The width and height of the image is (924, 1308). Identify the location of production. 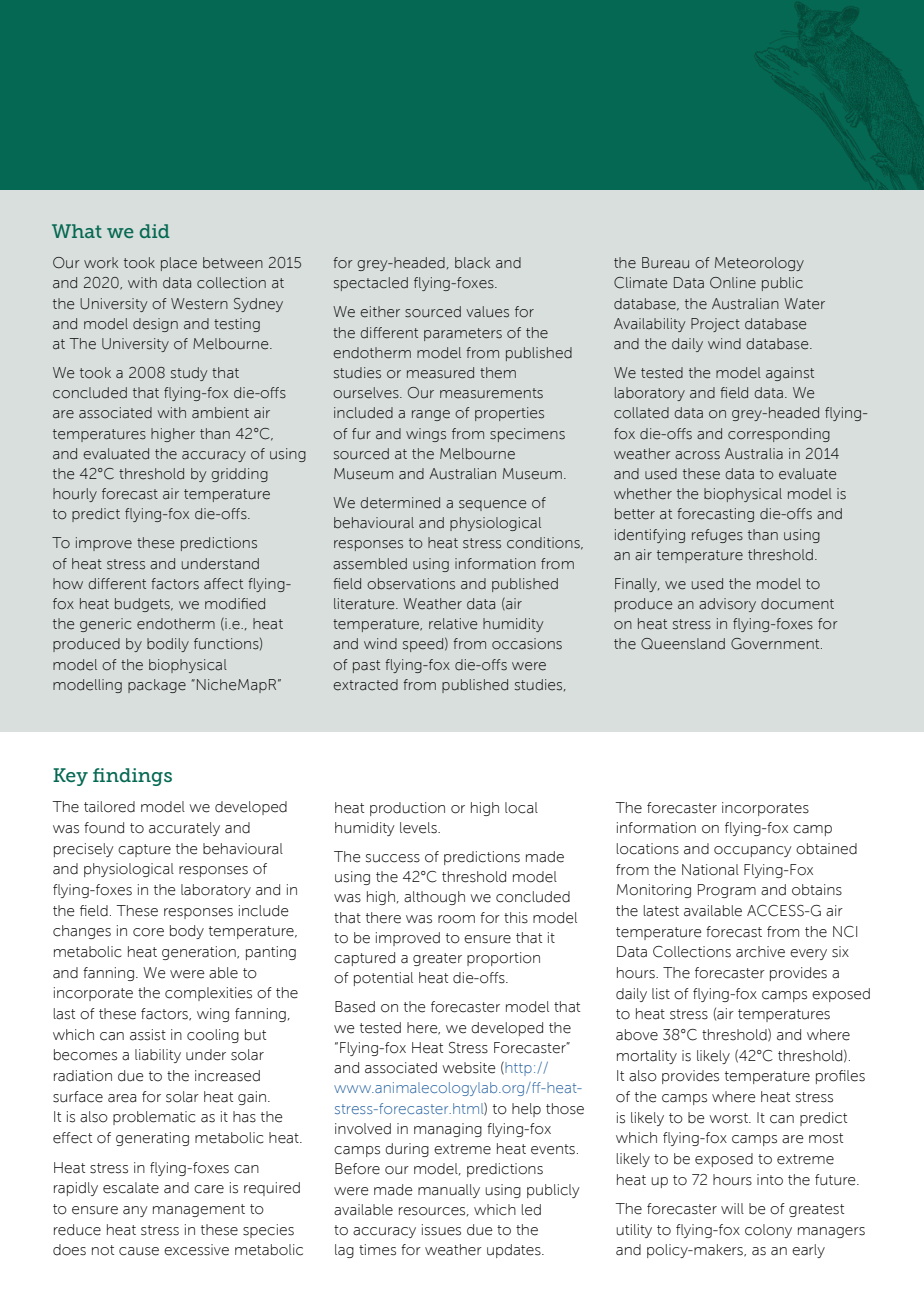
(407, 809).
